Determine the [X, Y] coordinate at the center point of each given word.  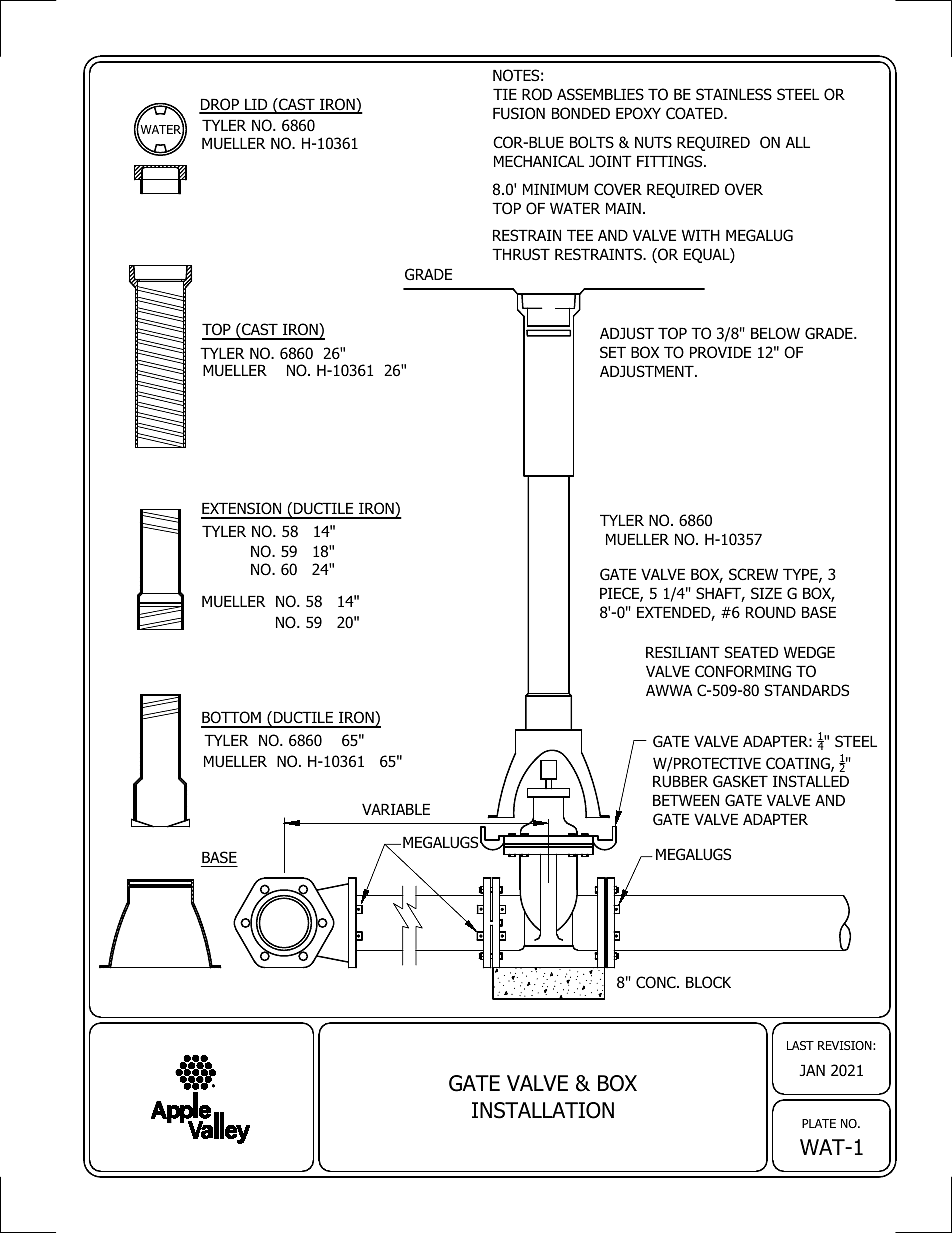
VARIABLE [396, 809]
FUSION [519, 113]
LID [256, 106]
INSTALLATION [543, 1110]
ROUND [771, 612]
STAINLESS [734, 94]
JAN [812, 1070]
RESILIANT [683, 652]
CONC [657, 982]
